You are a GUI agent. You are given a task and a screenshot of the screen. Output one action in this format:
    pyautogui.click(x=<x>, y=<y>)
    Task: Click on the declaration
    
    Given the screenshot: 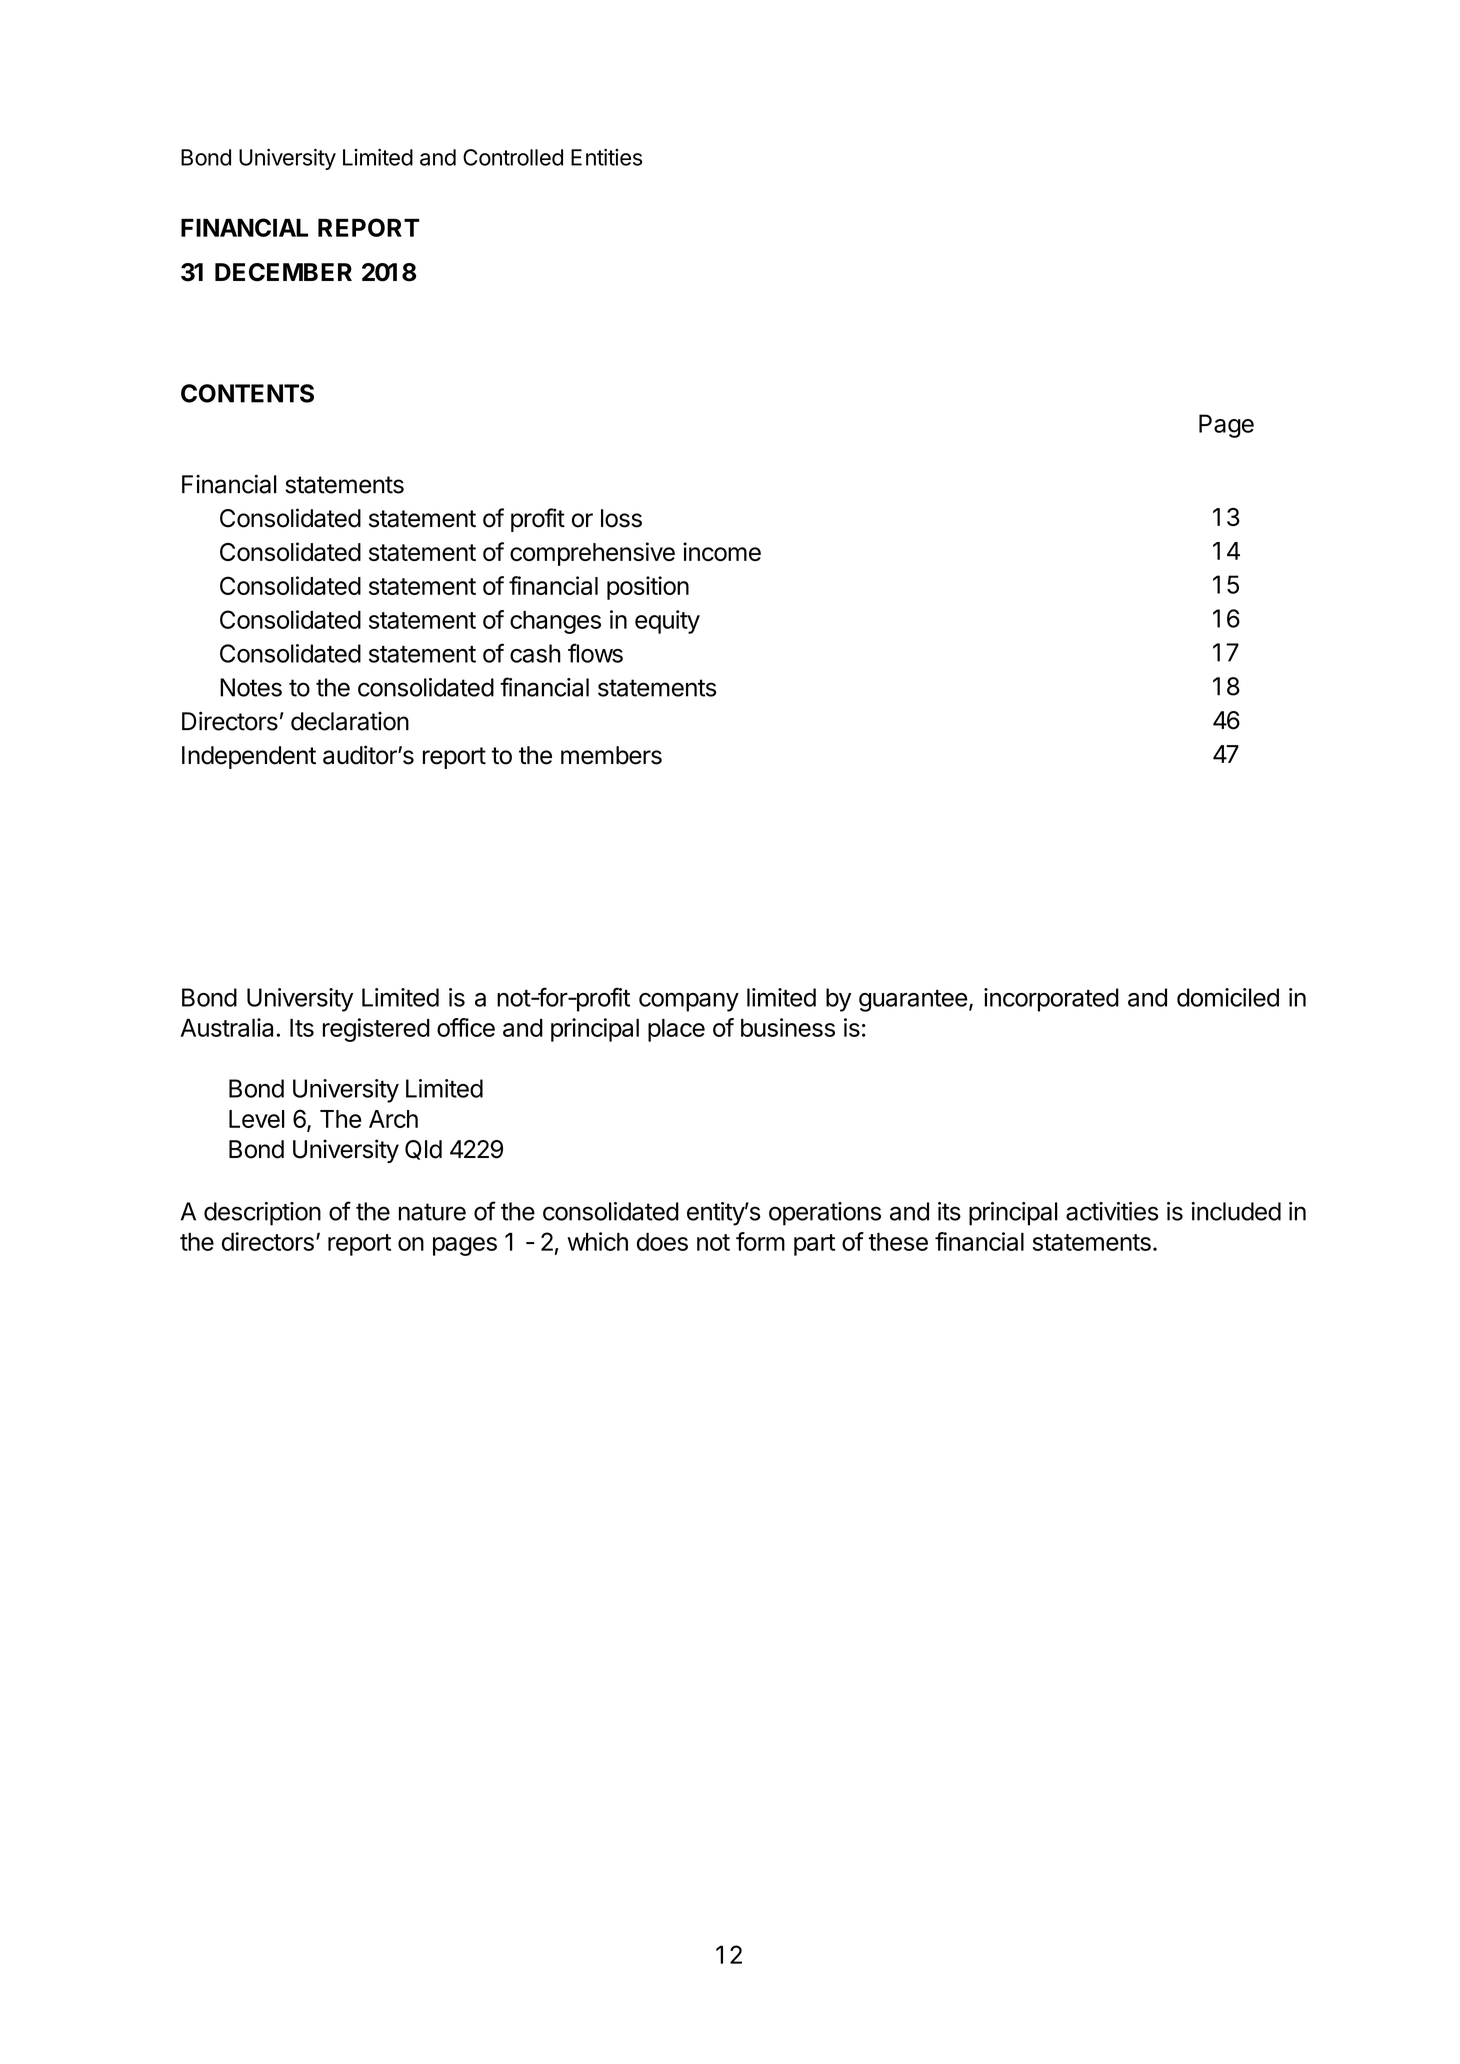 What is the action you would take?
    pyautogui.click(x=350, y=721)
